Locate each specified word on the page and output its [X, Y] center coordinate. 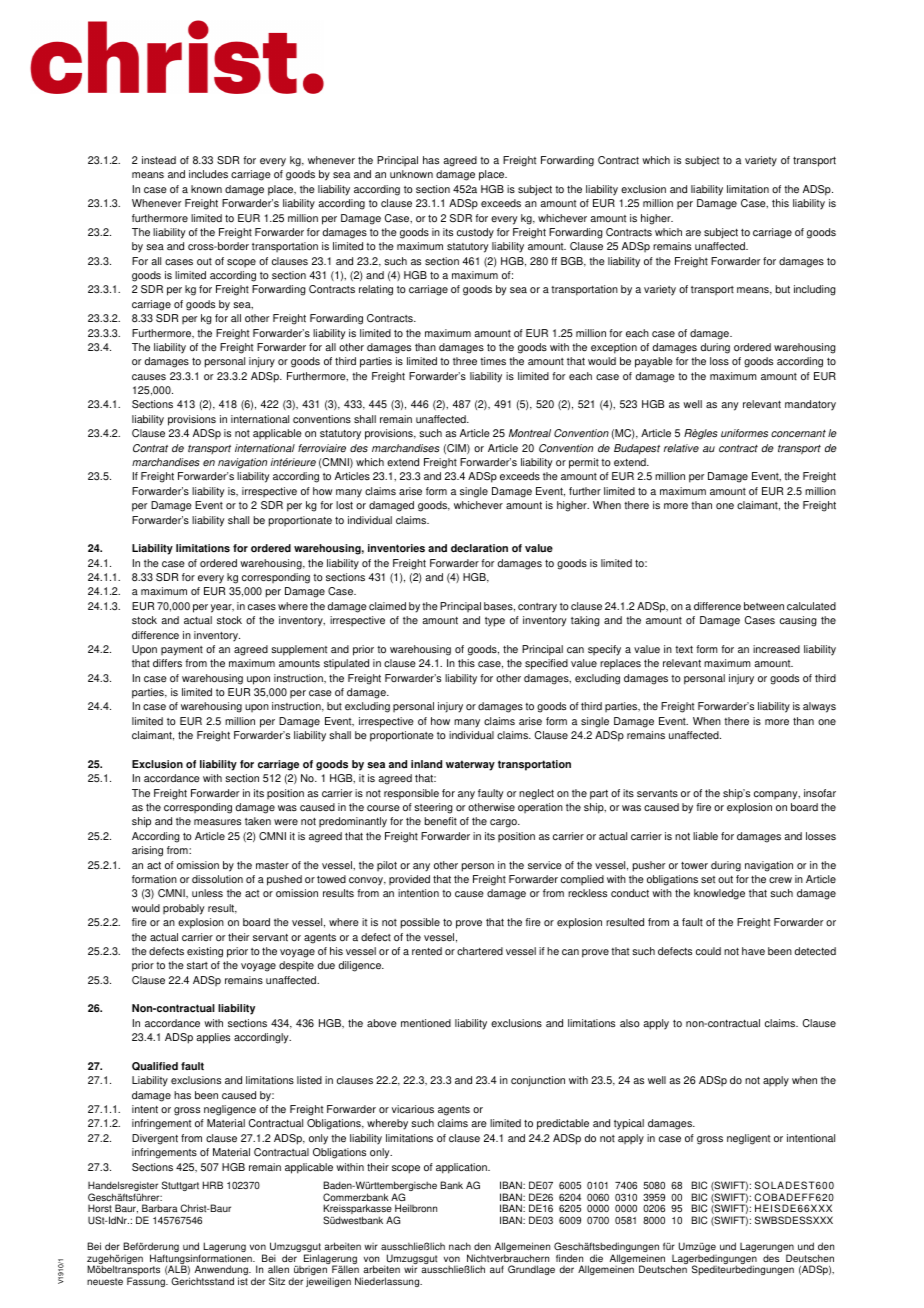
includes [208, 174]
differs [167, 663]
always [819, 707]
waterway [470, 765]
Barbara [160, 1208]
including [815, 290]
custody [475, 233]
